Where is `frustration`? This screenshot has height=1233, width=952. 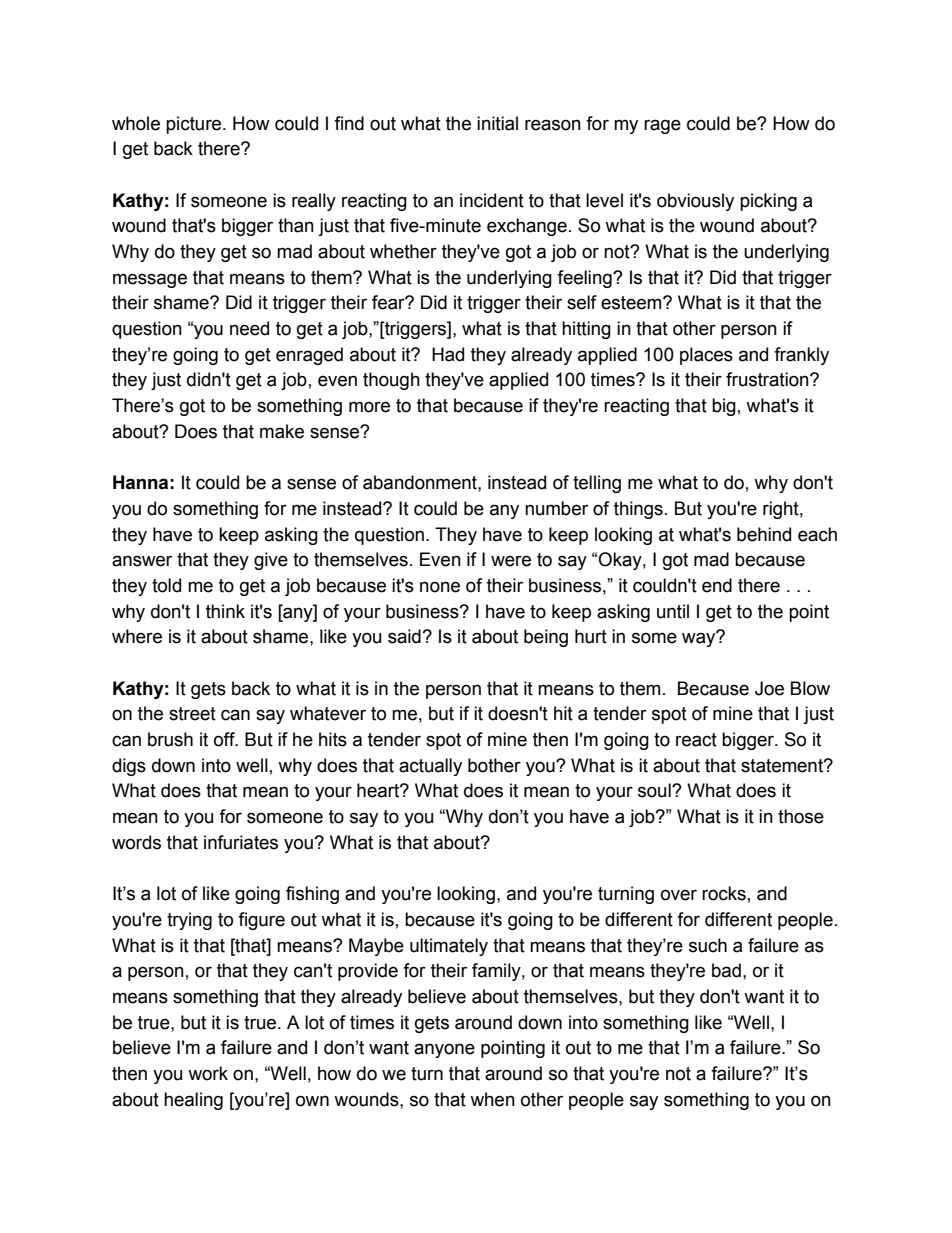
frustration is located at coordinates (768, 379).
